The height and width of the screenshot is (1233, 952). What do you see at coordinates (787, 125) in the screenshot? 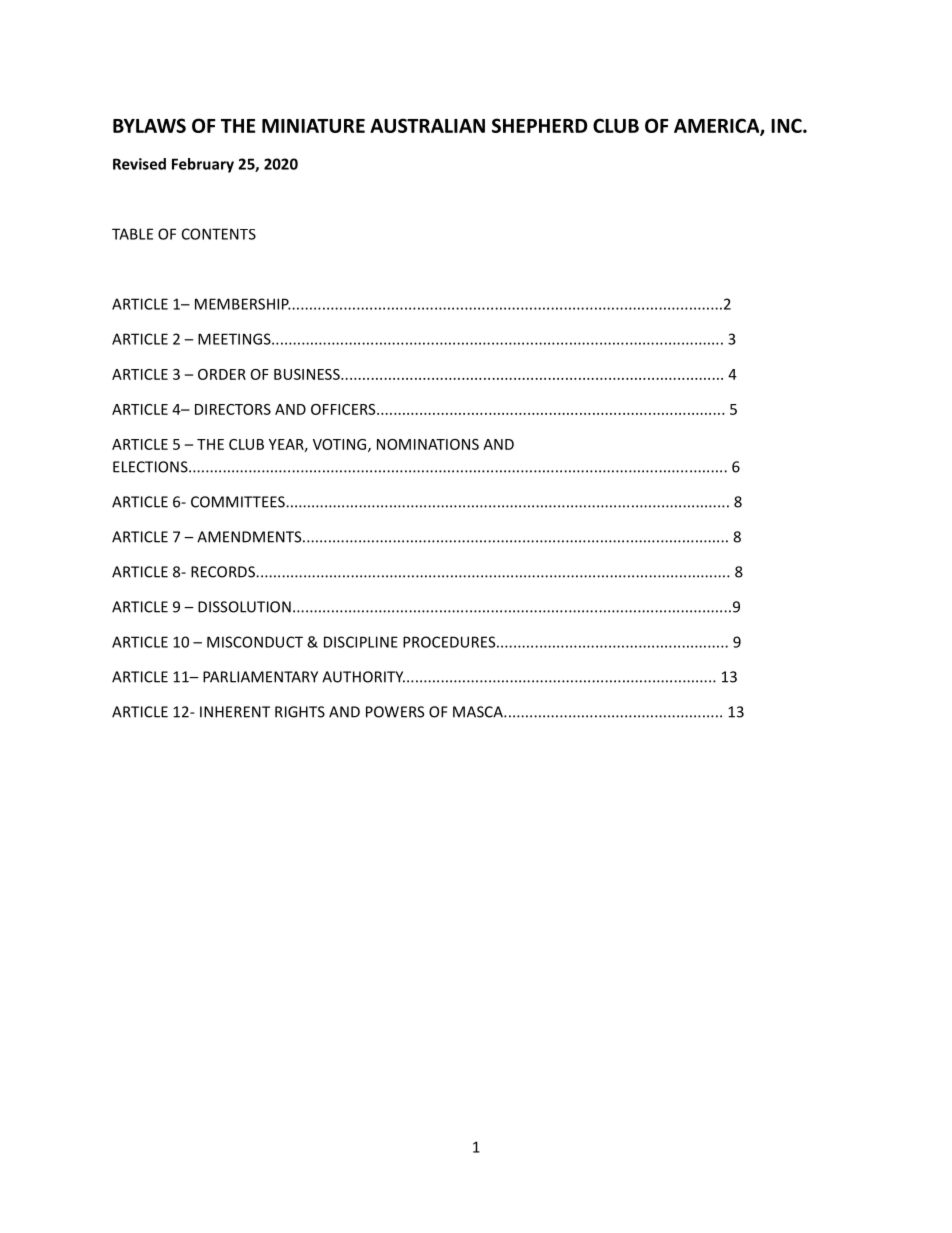
I see `INC` at bounding box center [787, 125].
